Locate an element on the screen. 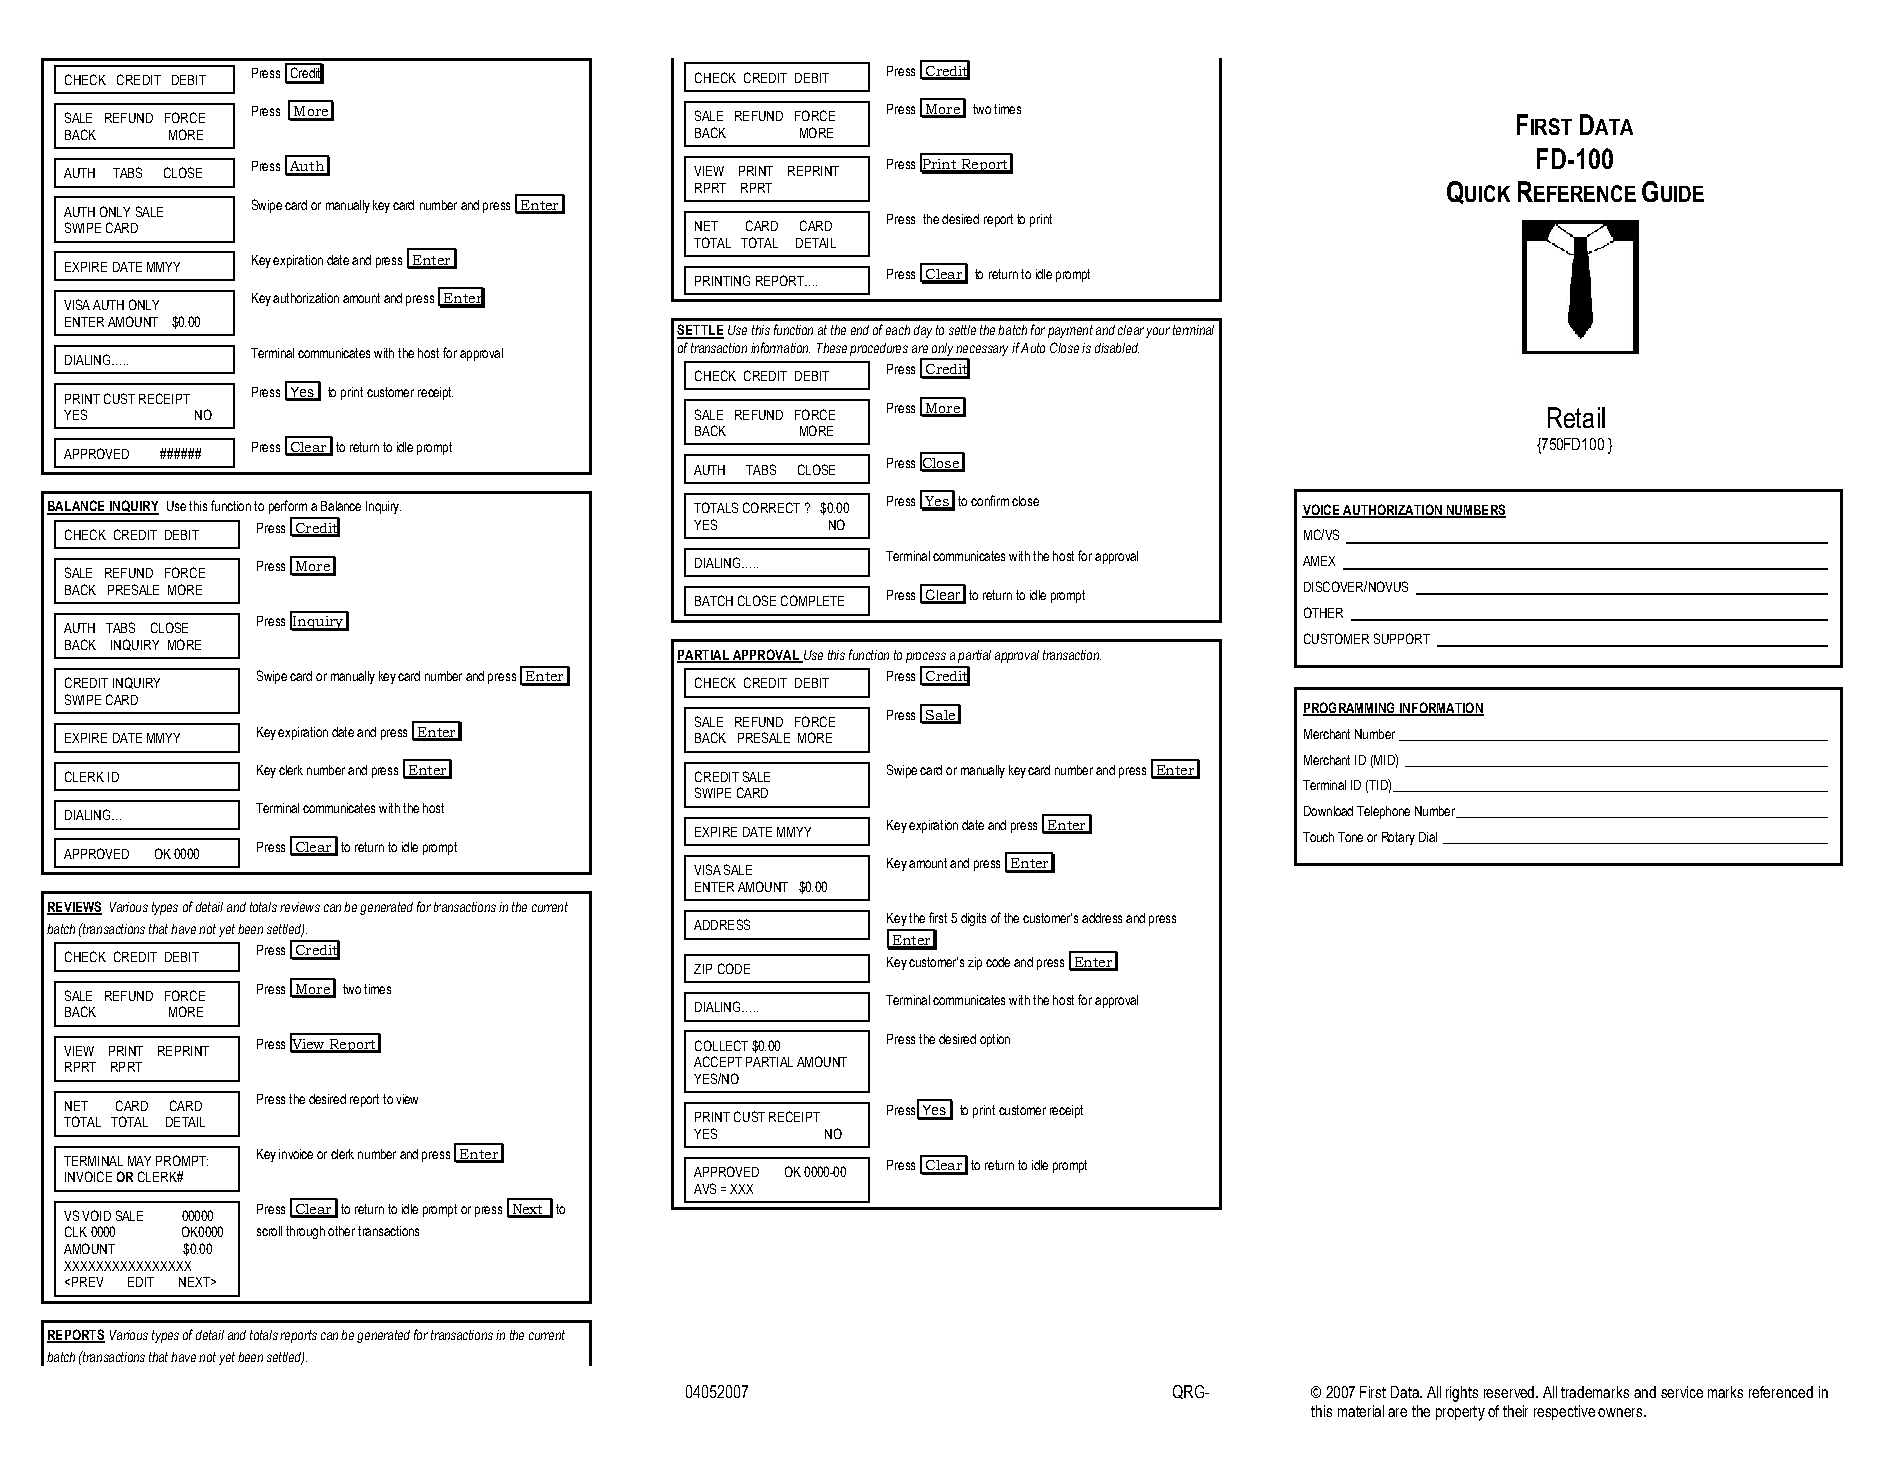 The width and height of the screenshot is (1890, 1461). Rotary is located at coordinates (1398, 838).
